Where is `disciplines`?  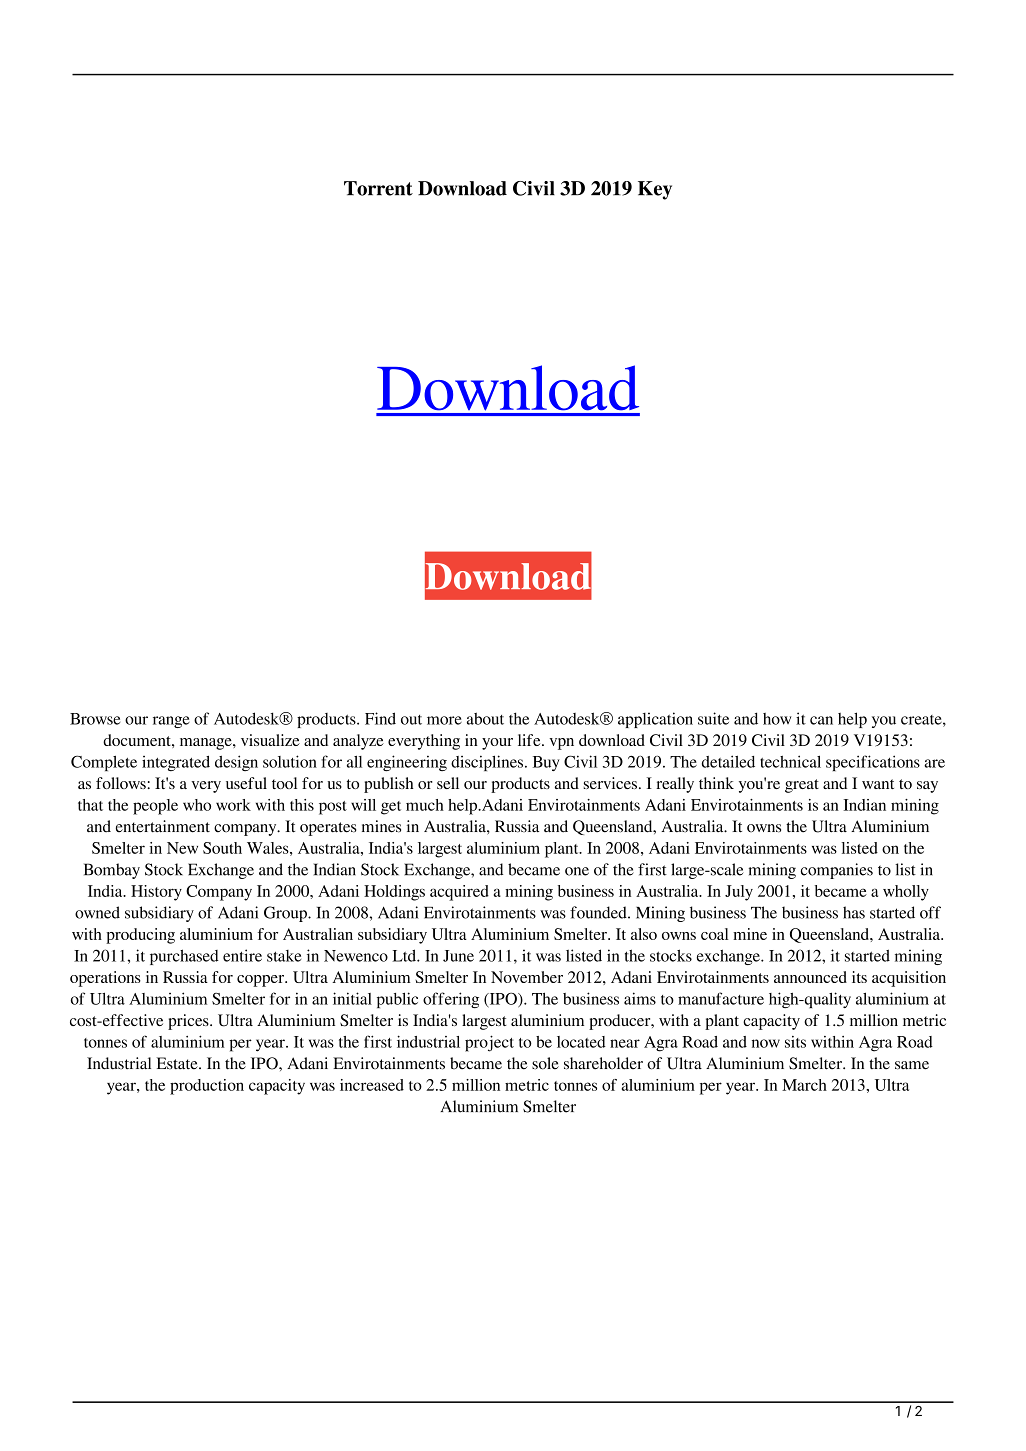 disciplines is located at coordinates (488, 763).
